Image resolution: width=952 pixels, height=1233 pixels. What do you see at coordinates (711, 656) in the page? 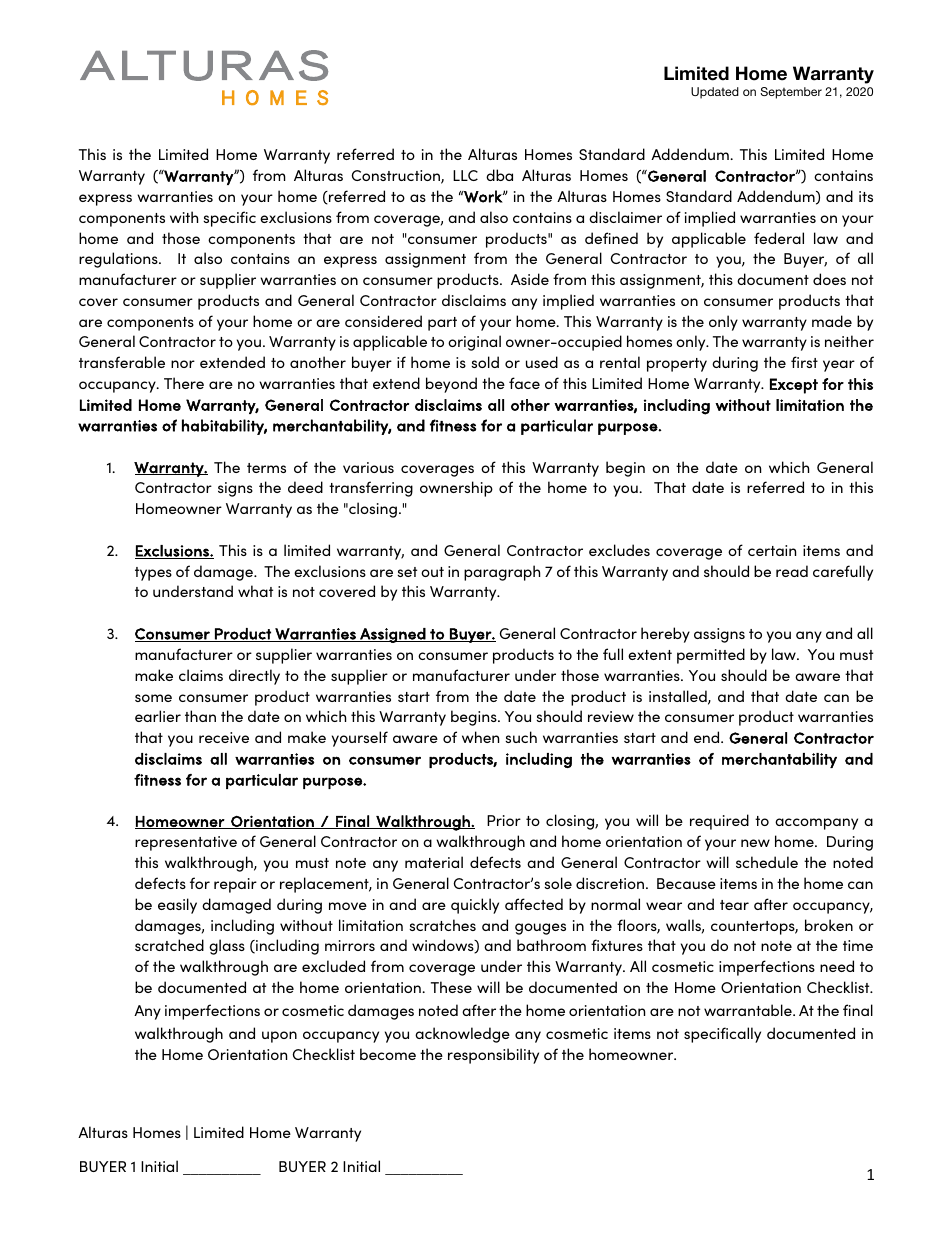
I see `permitted` at bounding box center [711, 656].
